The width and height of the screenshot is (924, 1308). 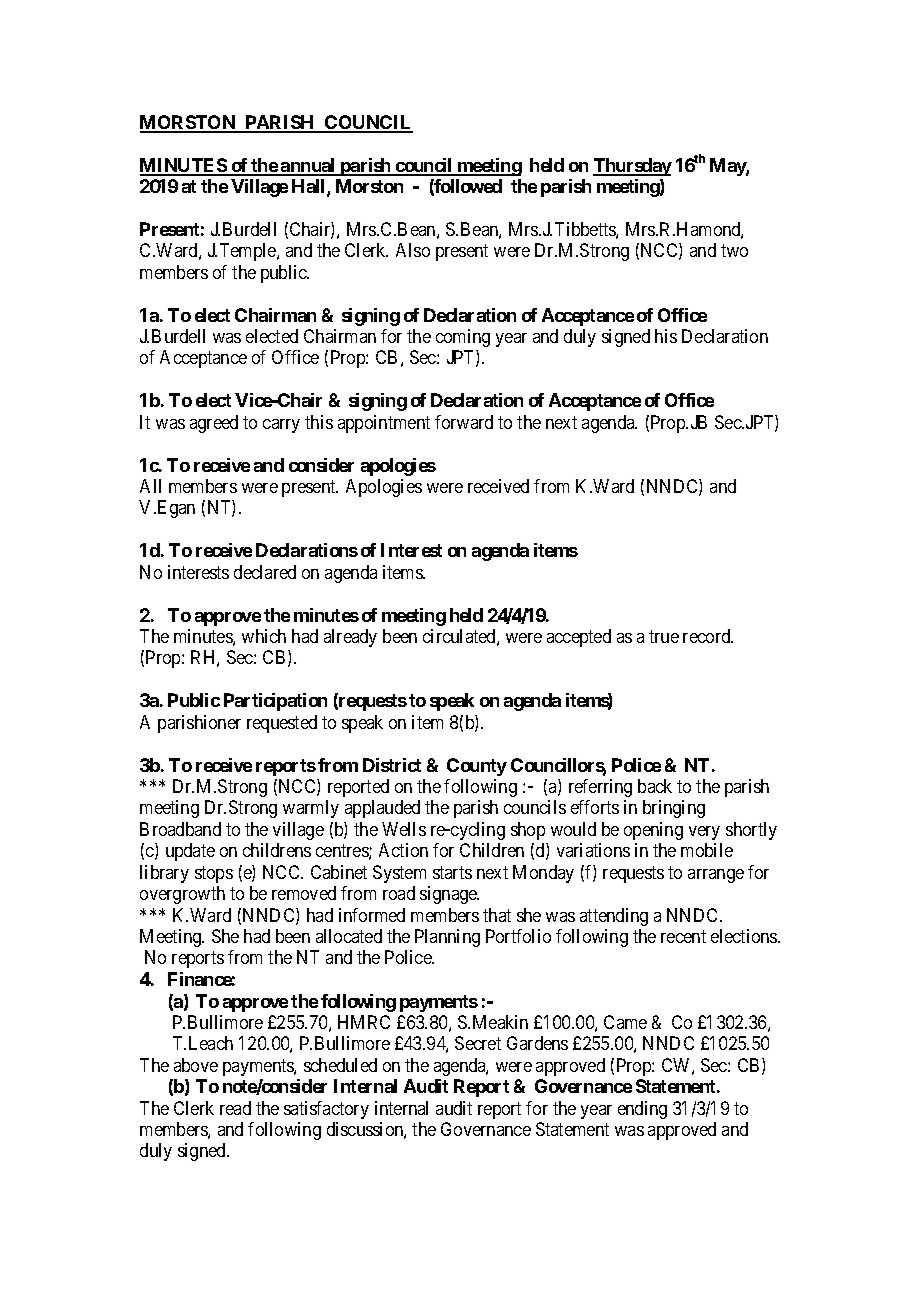 I want to click on Hall, so click(x=310, y=187).
